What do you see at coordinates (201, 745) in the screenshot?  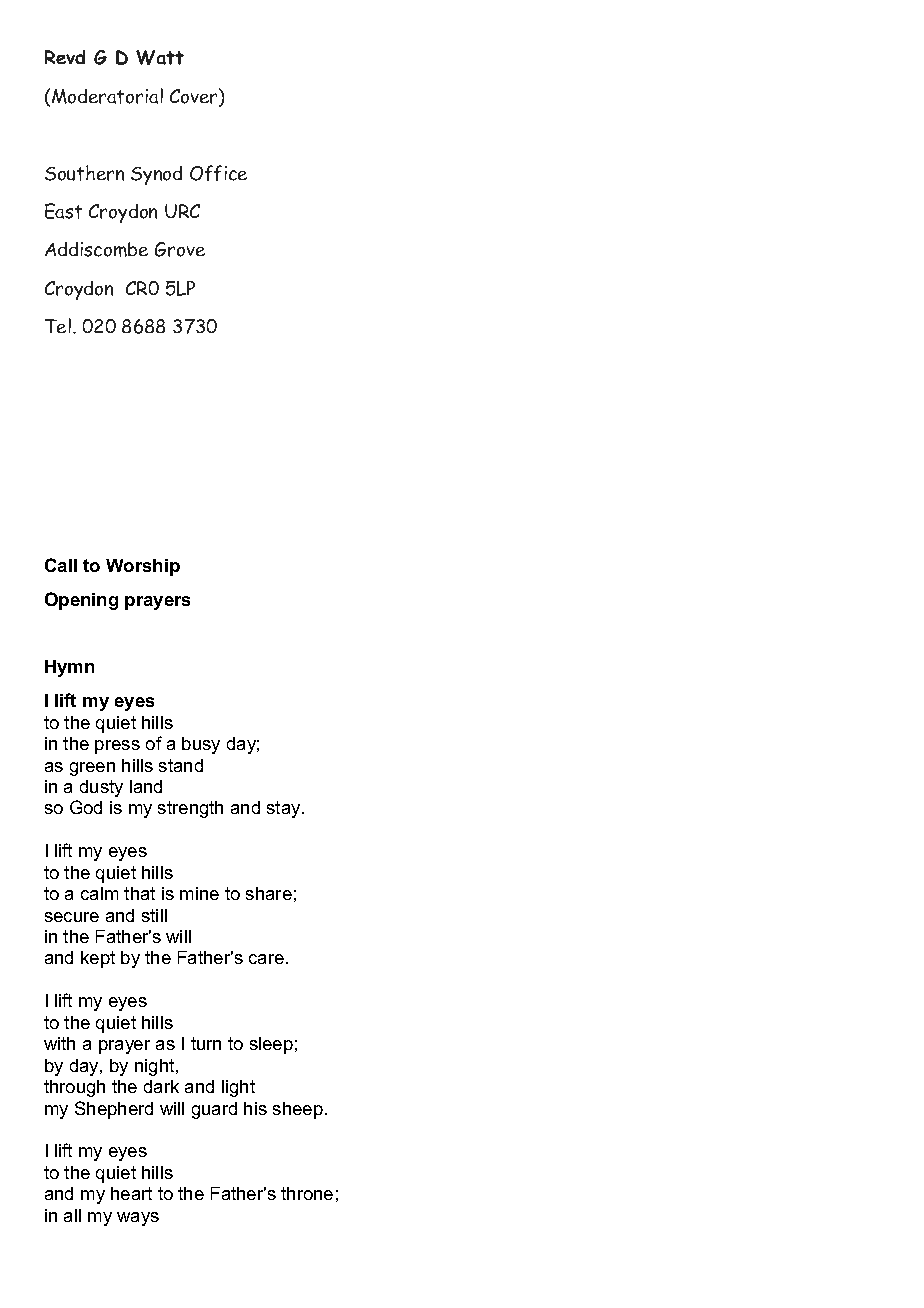 I see `busy` at bounding box center [201, 745].
